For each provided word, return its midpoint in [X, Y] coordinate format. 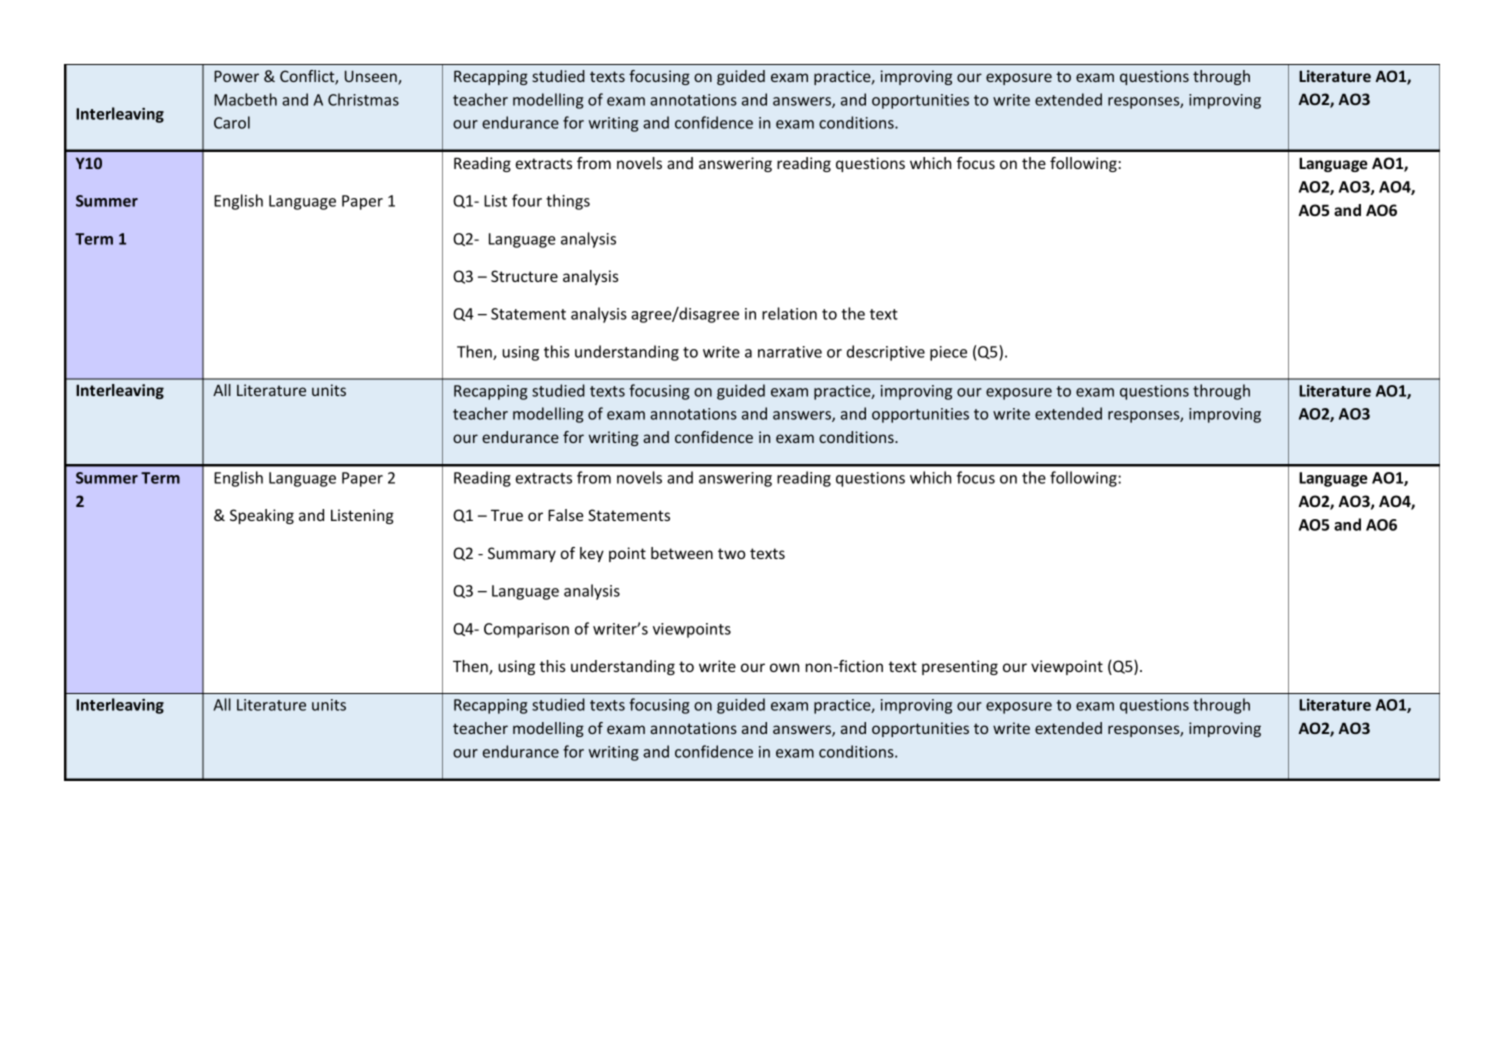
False [566, 515]
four [527, 200]
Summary [522, 554]
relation [789, 313]
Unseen [372, 77]
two [731, 553]
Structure [524, 276]
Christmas [363, 99]
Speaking [262, 516]
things [568, 202]
